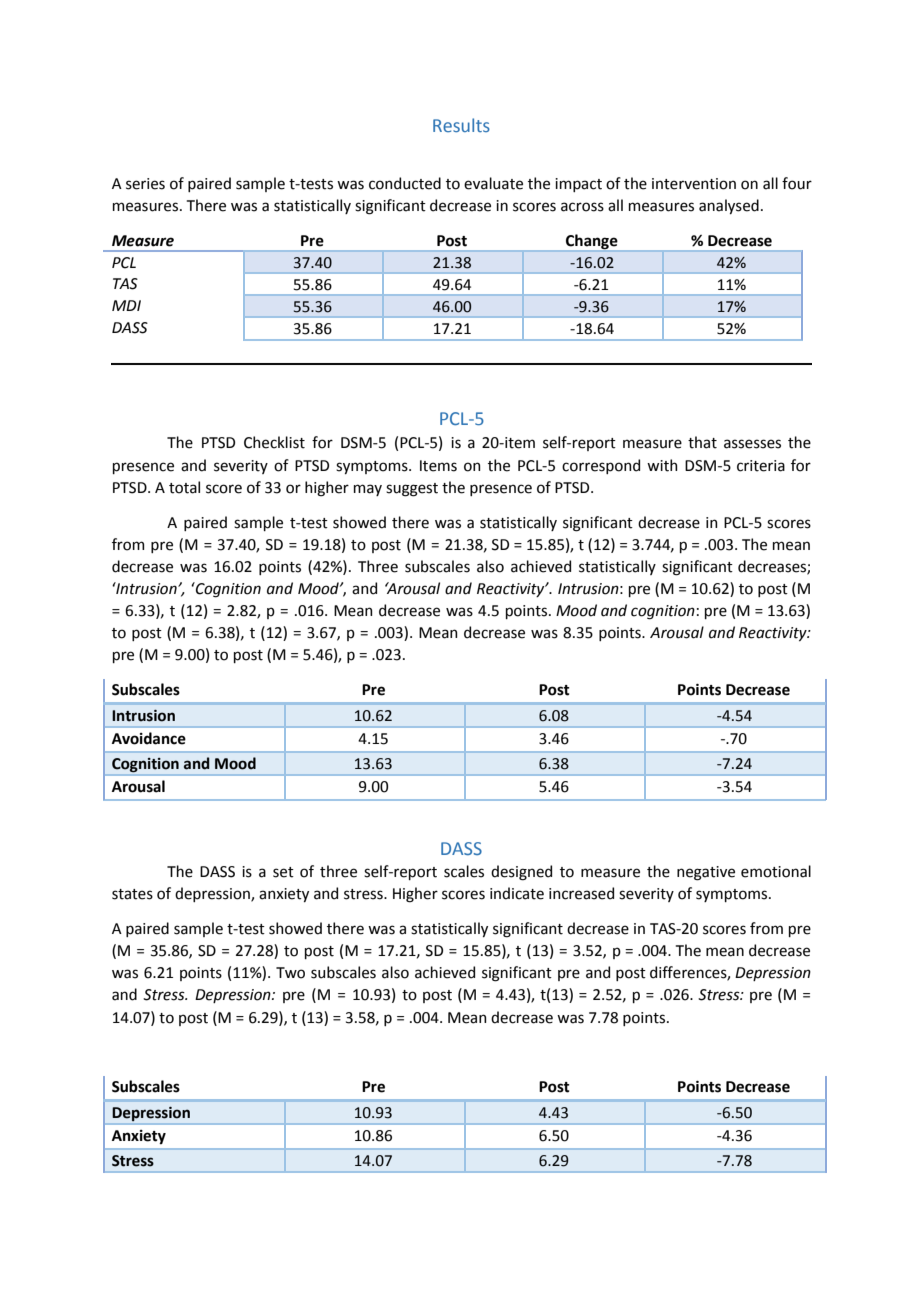  Describe the element at coordinates (694, 184) in the page. I see `intervention` at that location.
